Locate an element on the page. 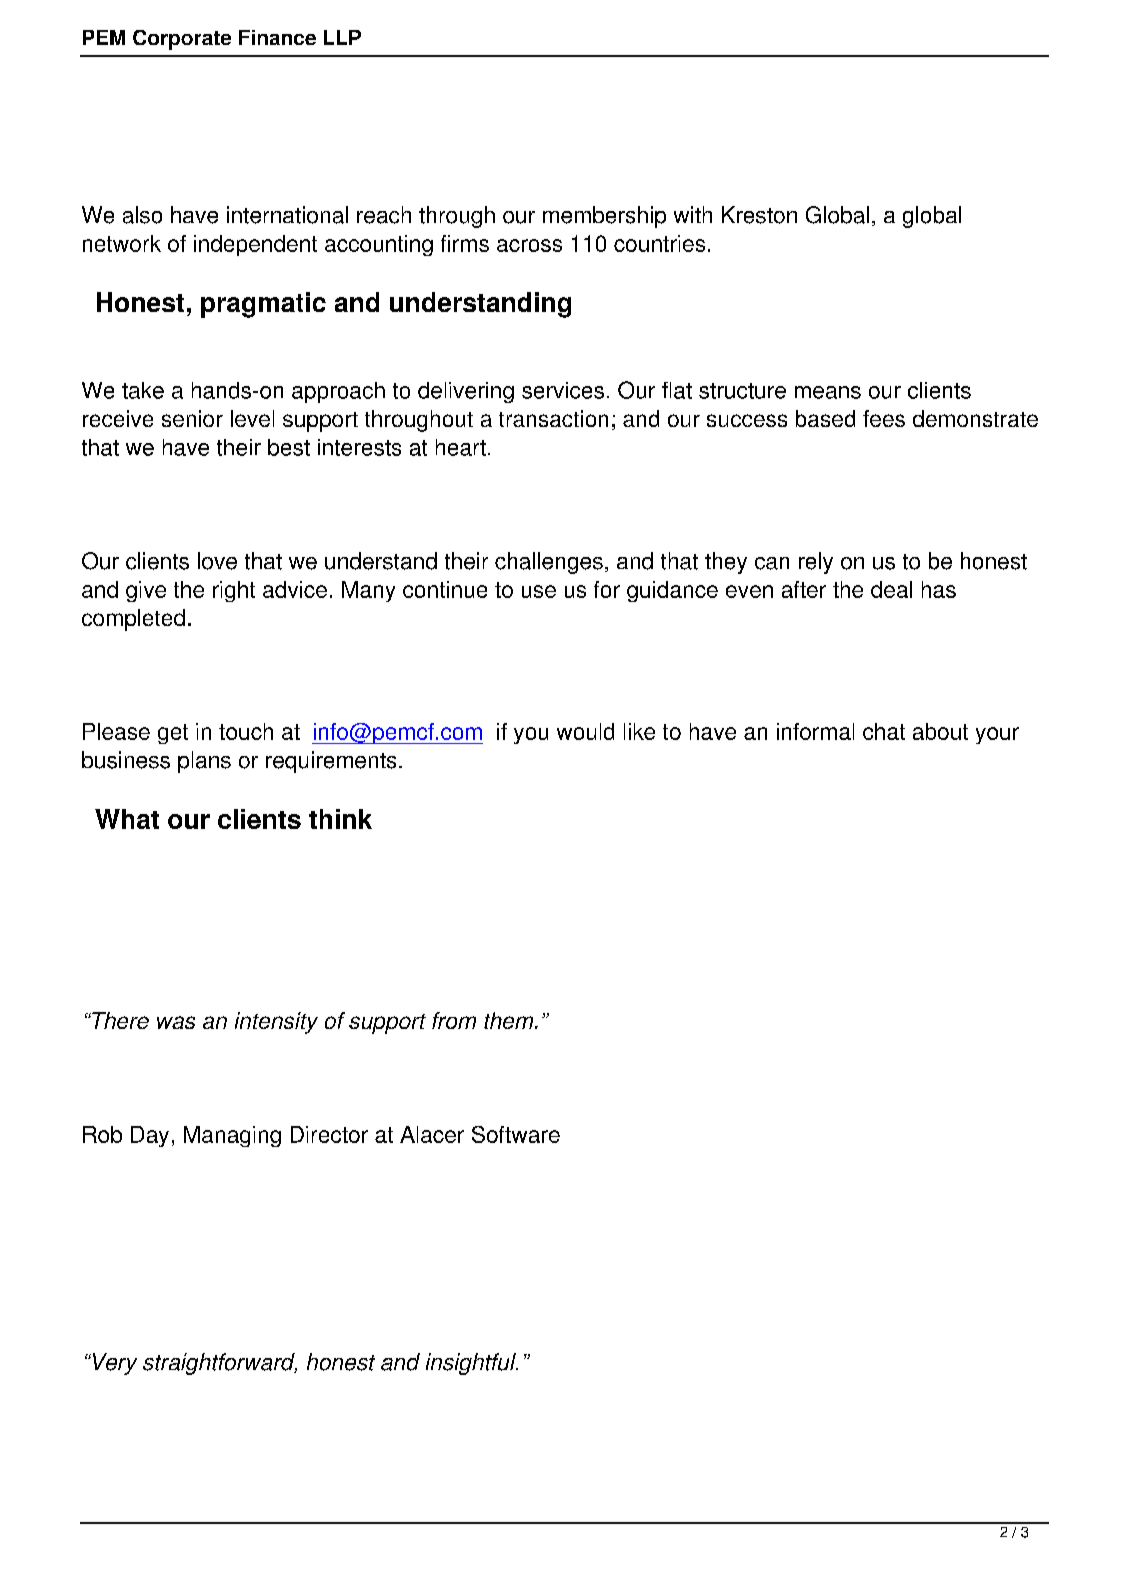 The height and width of the image is (1596, 1129). chat is located at coordinates (884, 731).
